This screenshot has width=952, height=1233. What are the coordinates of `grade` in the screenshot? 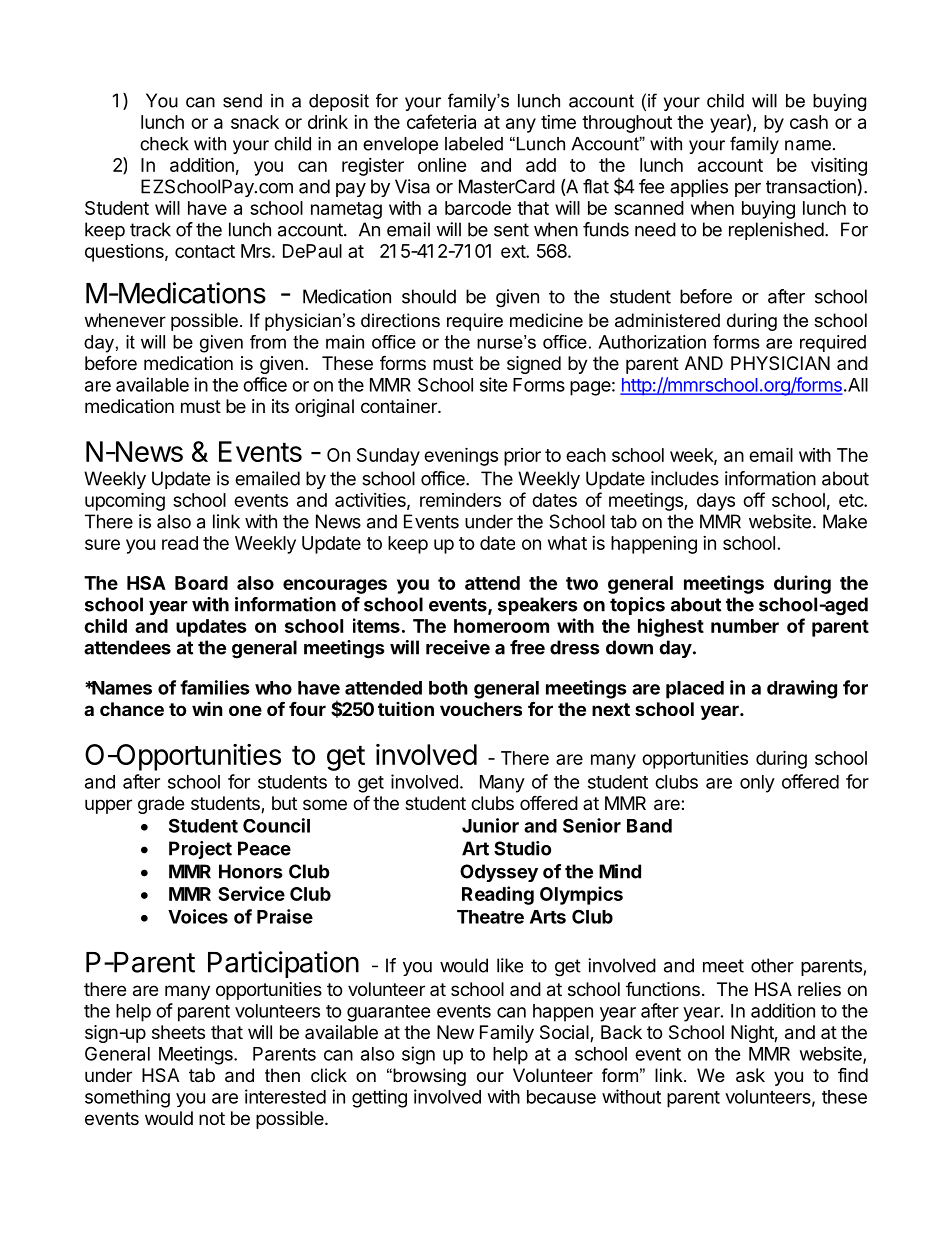 It's located at (161, 805).
